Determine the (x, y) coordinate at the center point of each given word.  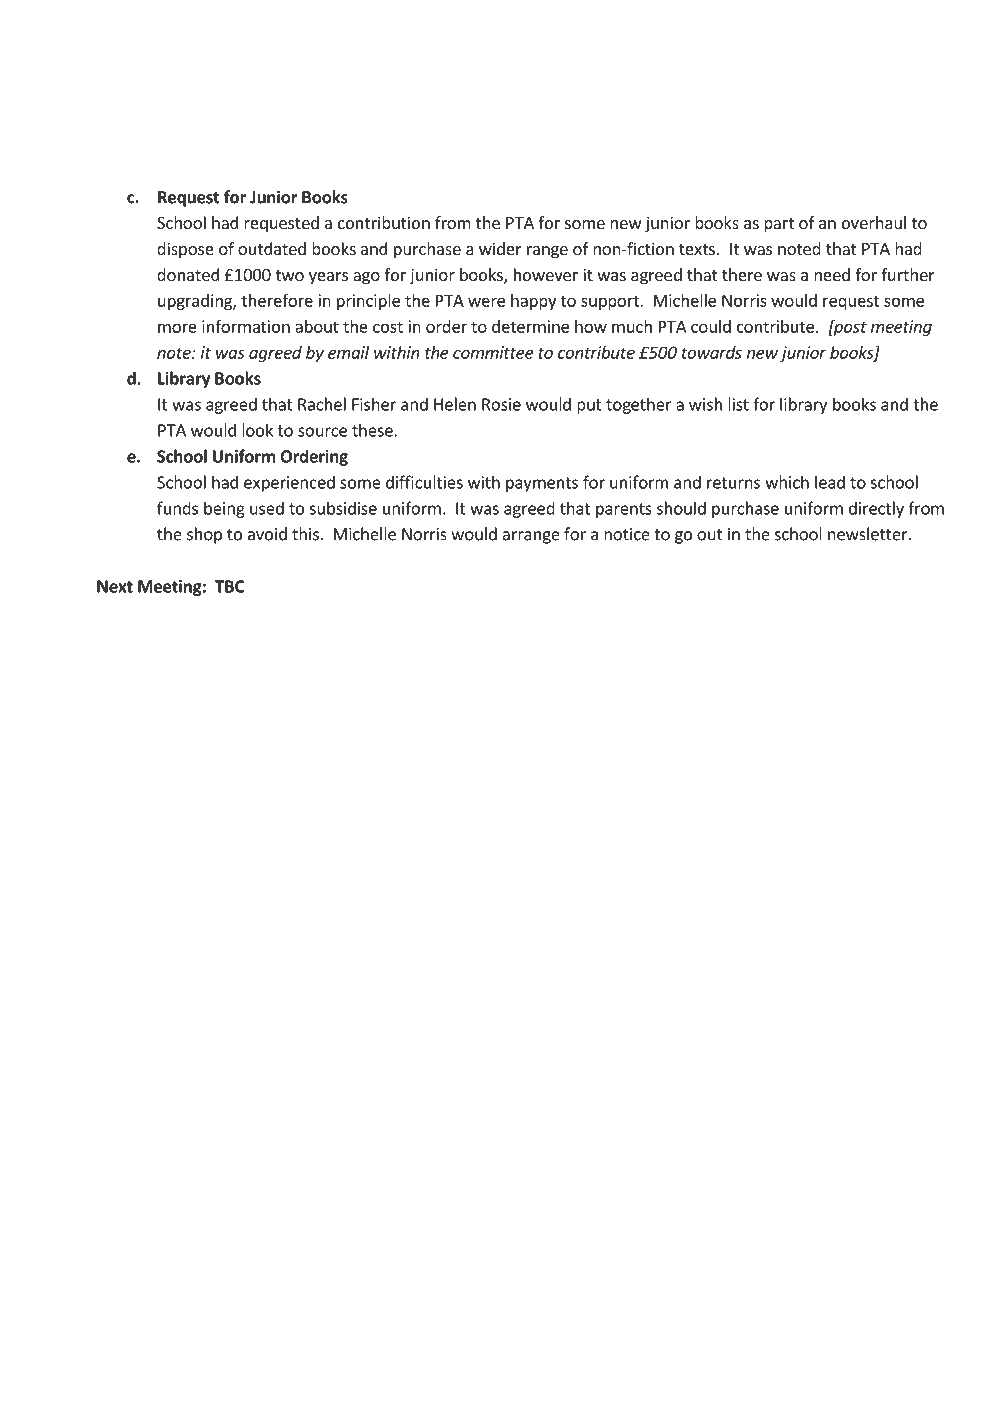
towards (712, 352)
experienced (289, 483)
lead (830, 482)
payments (542, 484)
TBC (229, 586)
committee (493, 352)
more (177, 328)
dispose (185, 250)
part (779, 225)
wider (500, 248)
